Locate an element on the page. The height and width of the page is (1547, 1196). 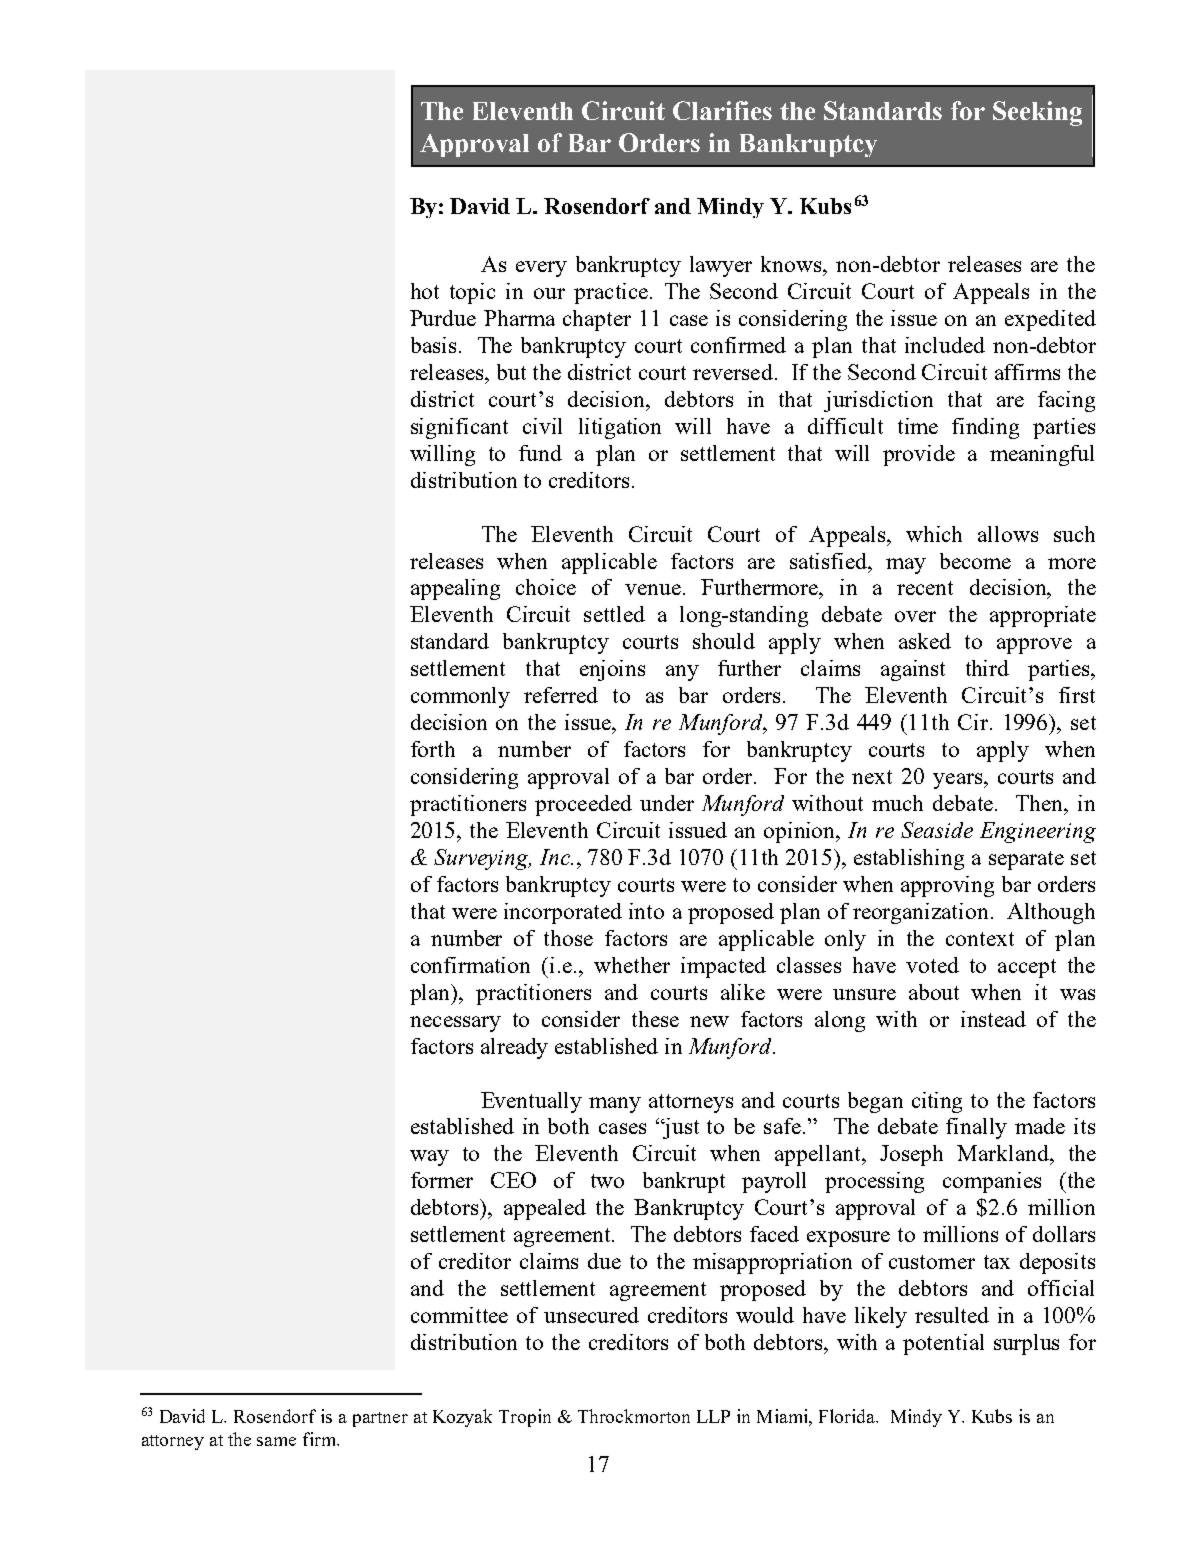
partner is located at coordinates (380, 1419).
